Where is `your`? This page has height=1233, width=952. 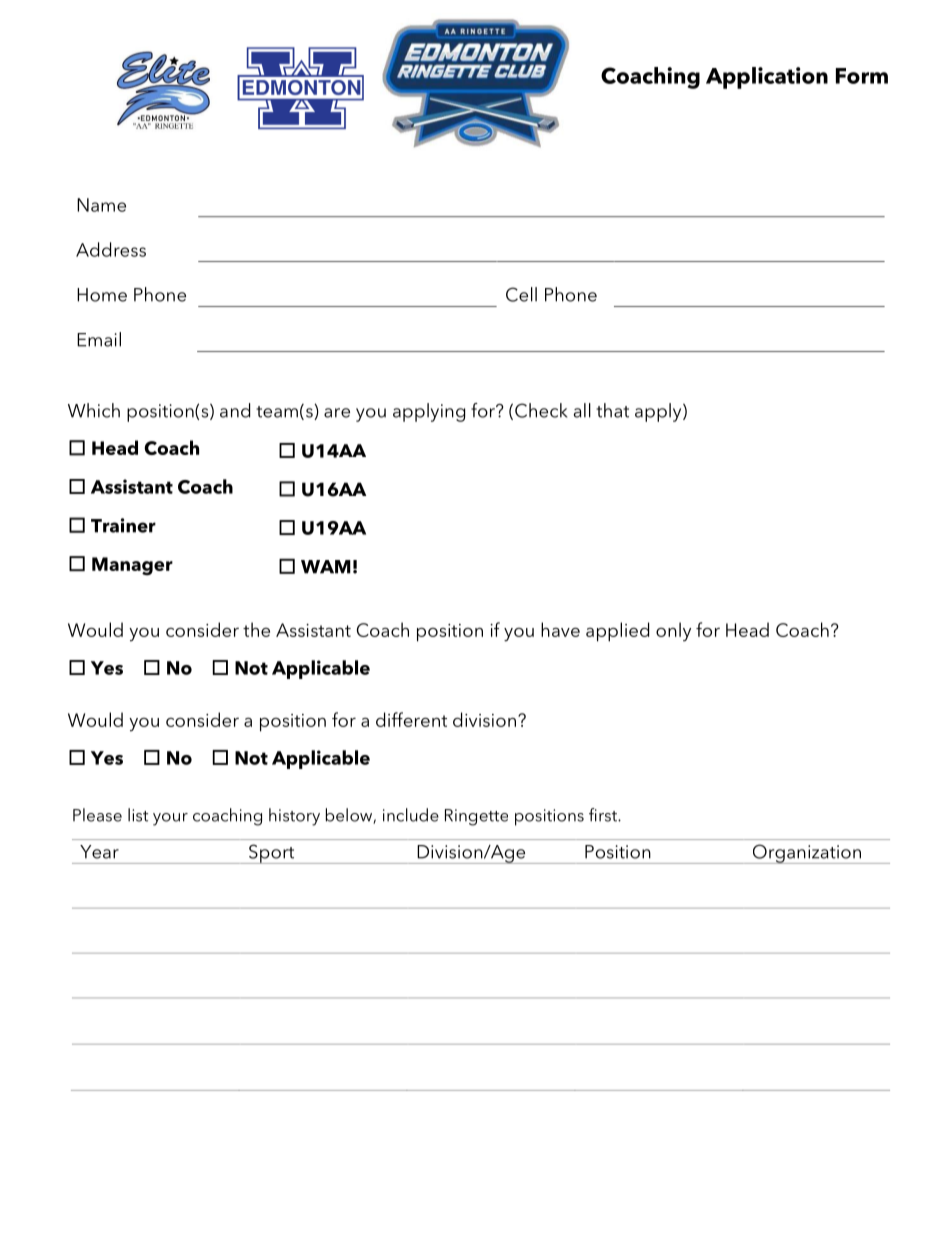
your is located at coordinates (170, 819).
